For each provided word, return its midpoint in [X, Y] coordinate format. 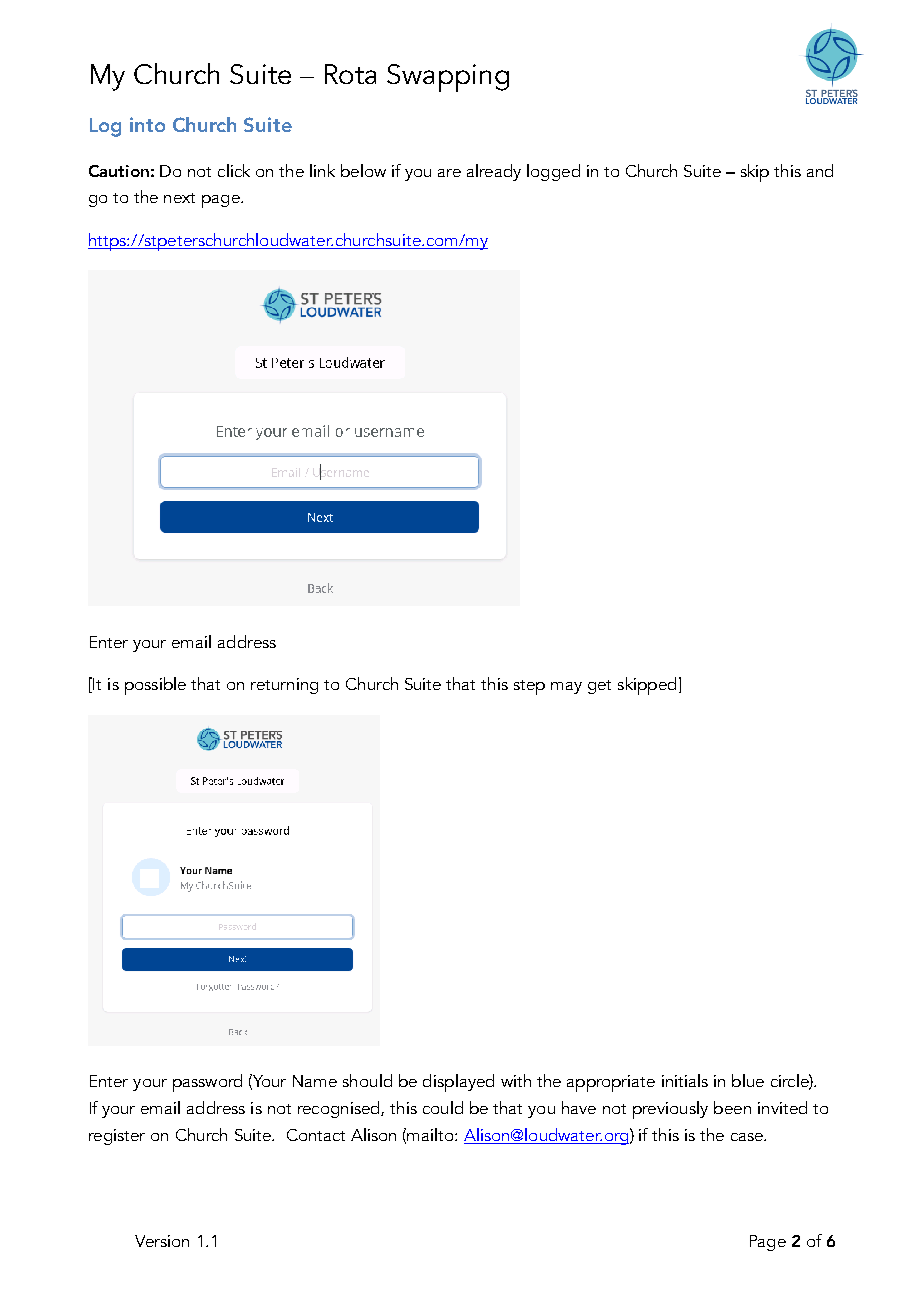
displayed [458, 1083]
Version [162, 1241]
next [179, 198]
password [207, 1083]
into [147, 124]
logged [553, 172]
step [529, 687]
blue [748, 1080]
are [449, 173]
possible [155, 686]
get [599, 687]
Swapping [448, 78]
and [820, 170]
